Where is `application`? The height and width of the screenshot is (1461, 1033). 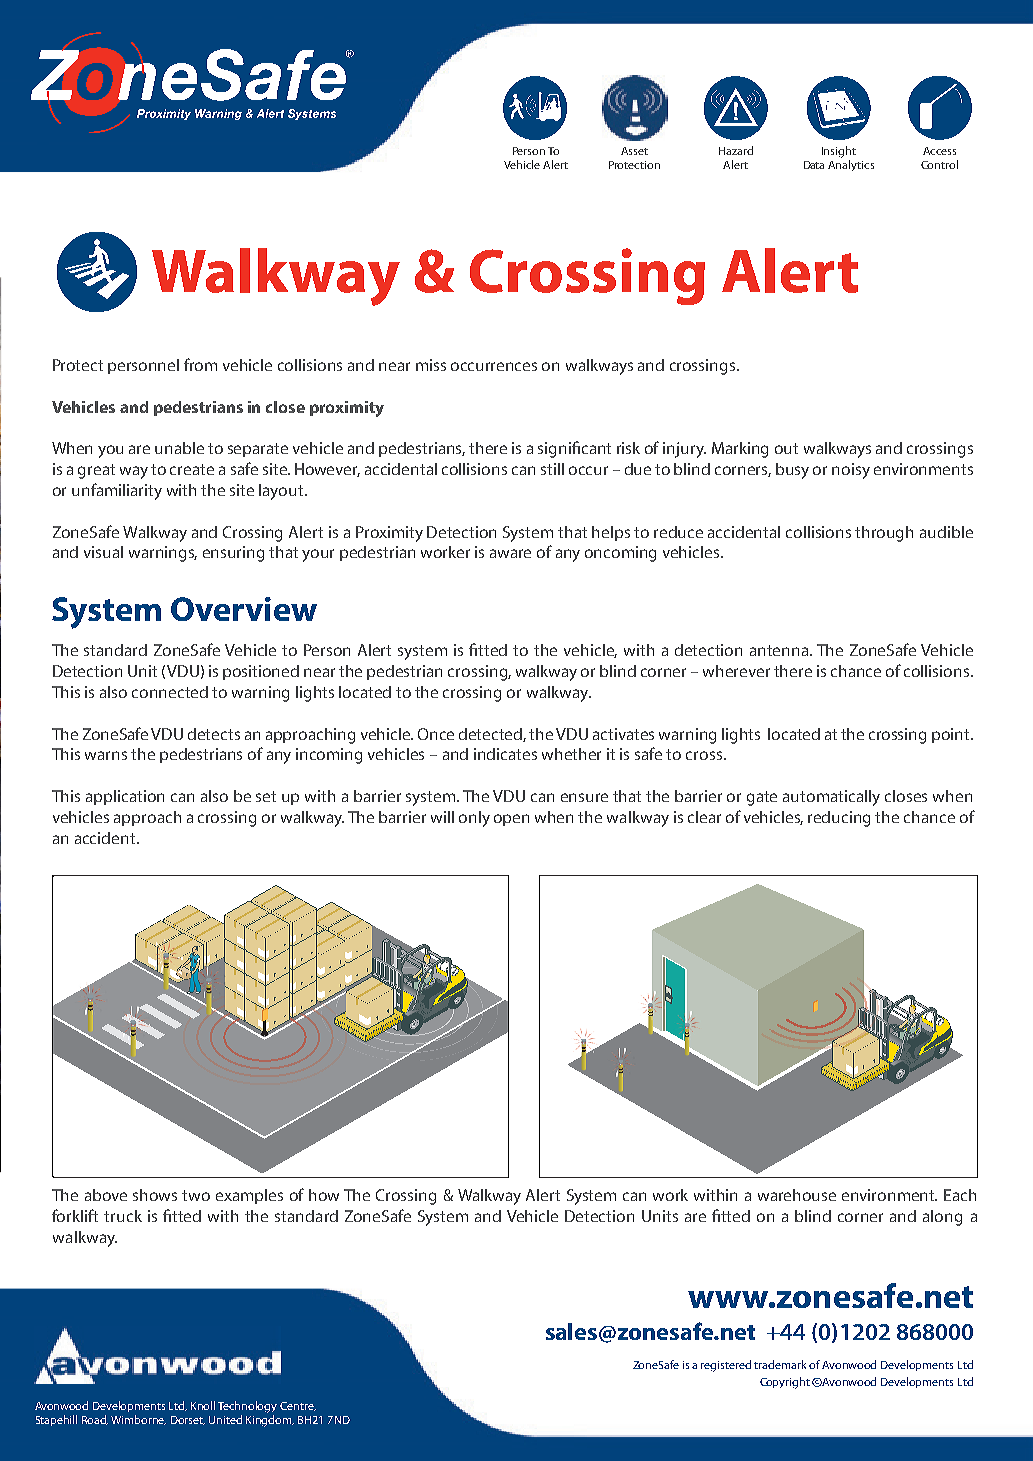
application is located at coordinates (125, 797).
